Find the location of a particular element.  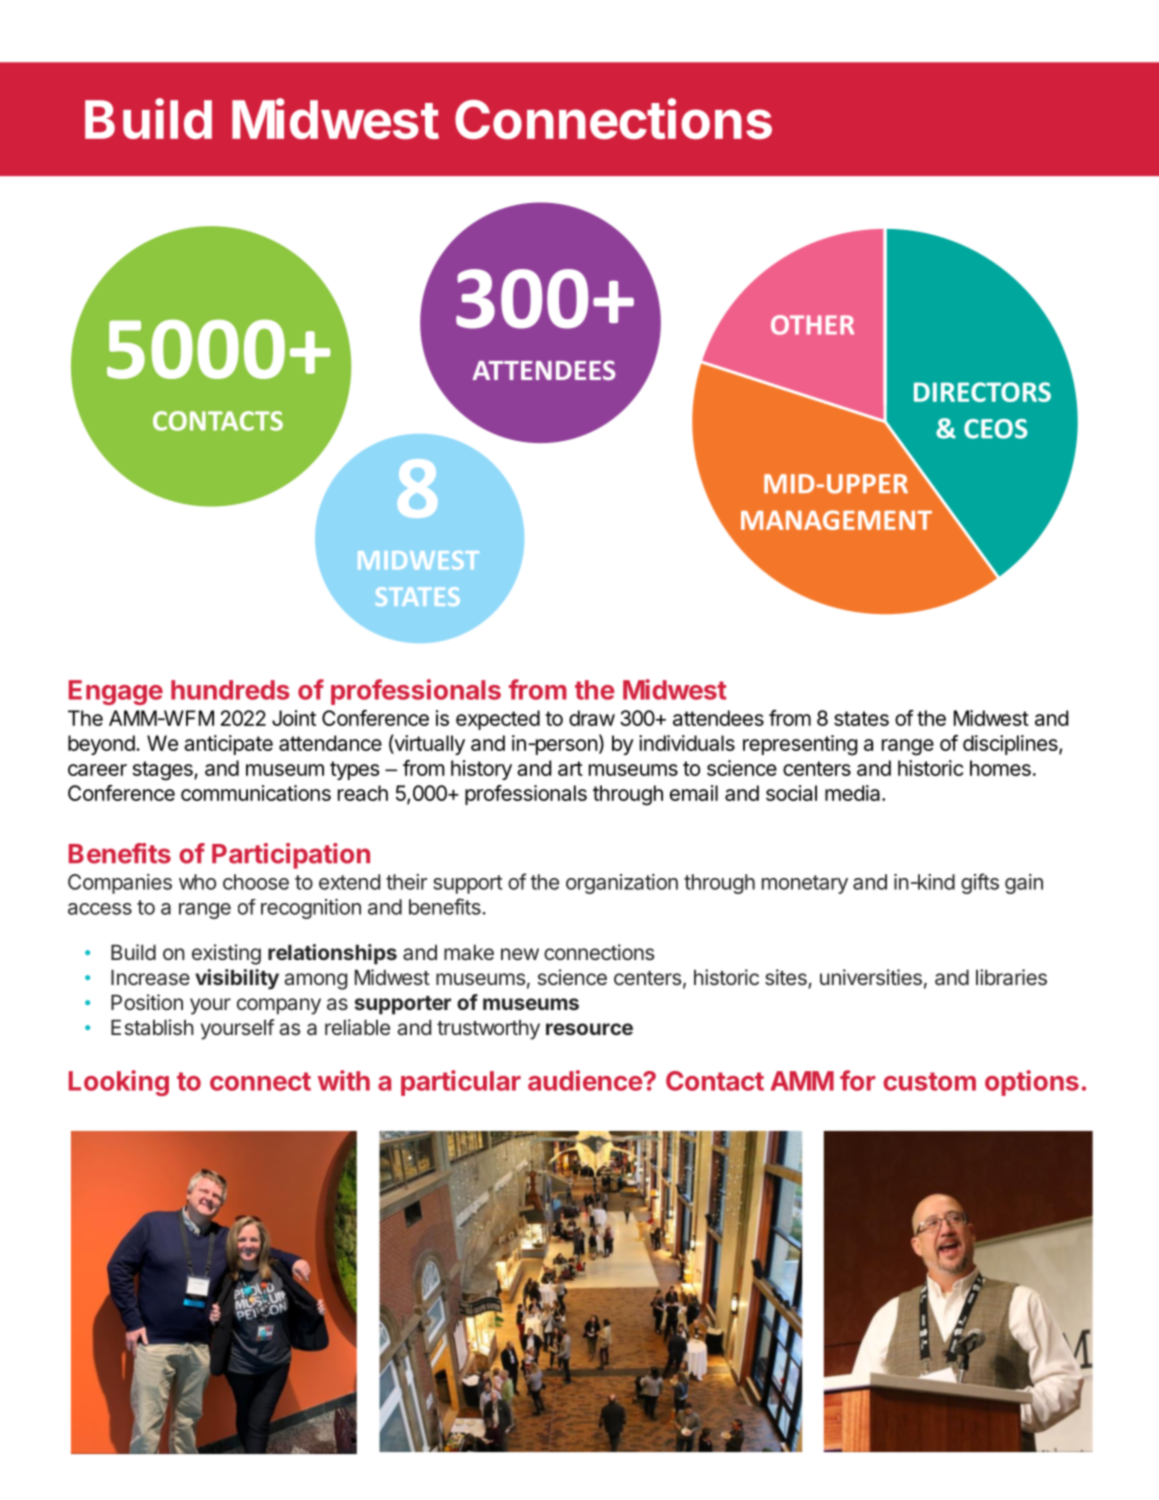

gifts is located at coordinates (980, 883).
